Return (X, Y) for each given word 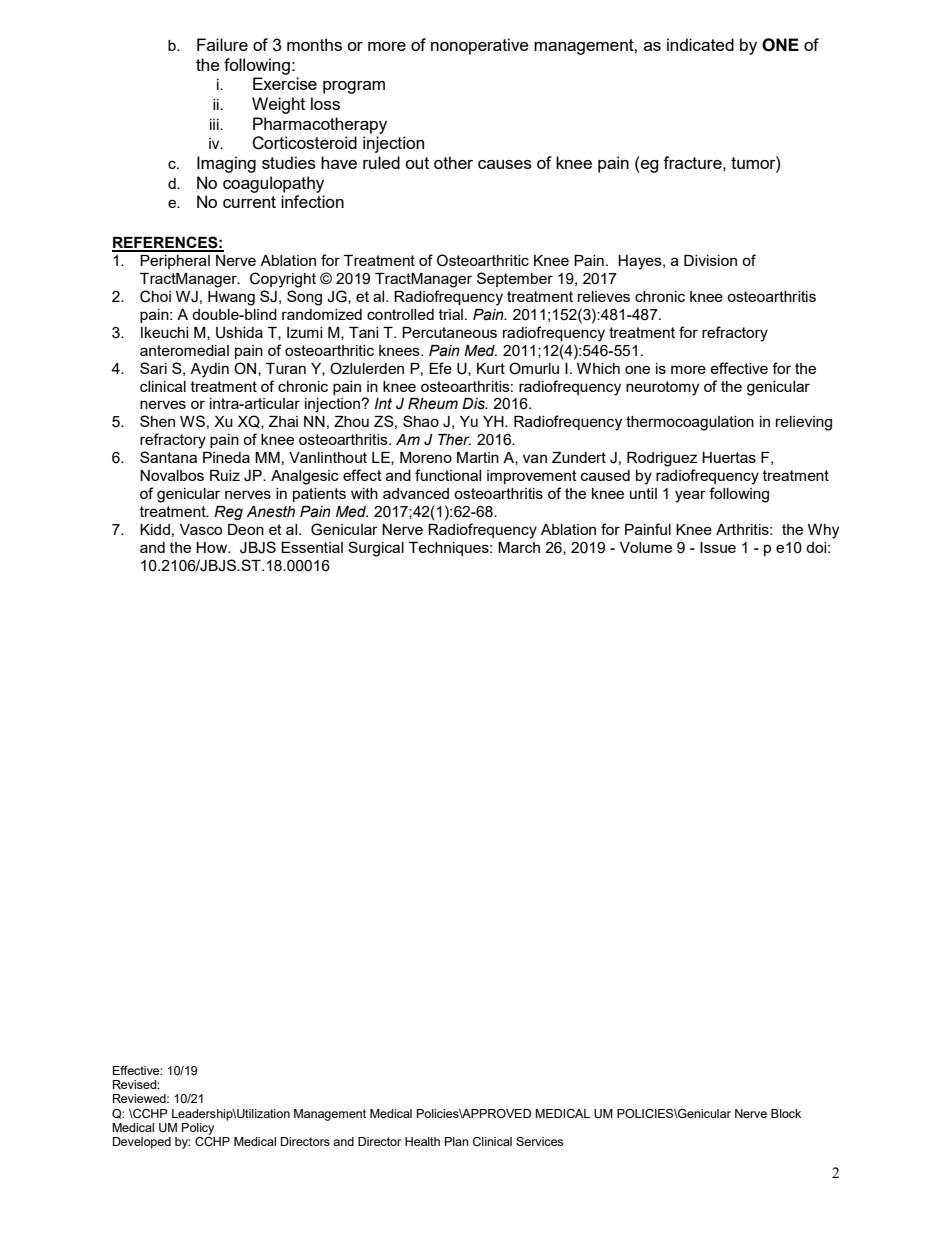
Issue (718, 547)
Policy (198, 1129)
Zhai (283, 421)
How (213, 547)
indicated (700, 44)
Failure (222, 44)
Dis (474, 404)
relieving (804, 423)
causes (505, 164)
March (519, 547)
